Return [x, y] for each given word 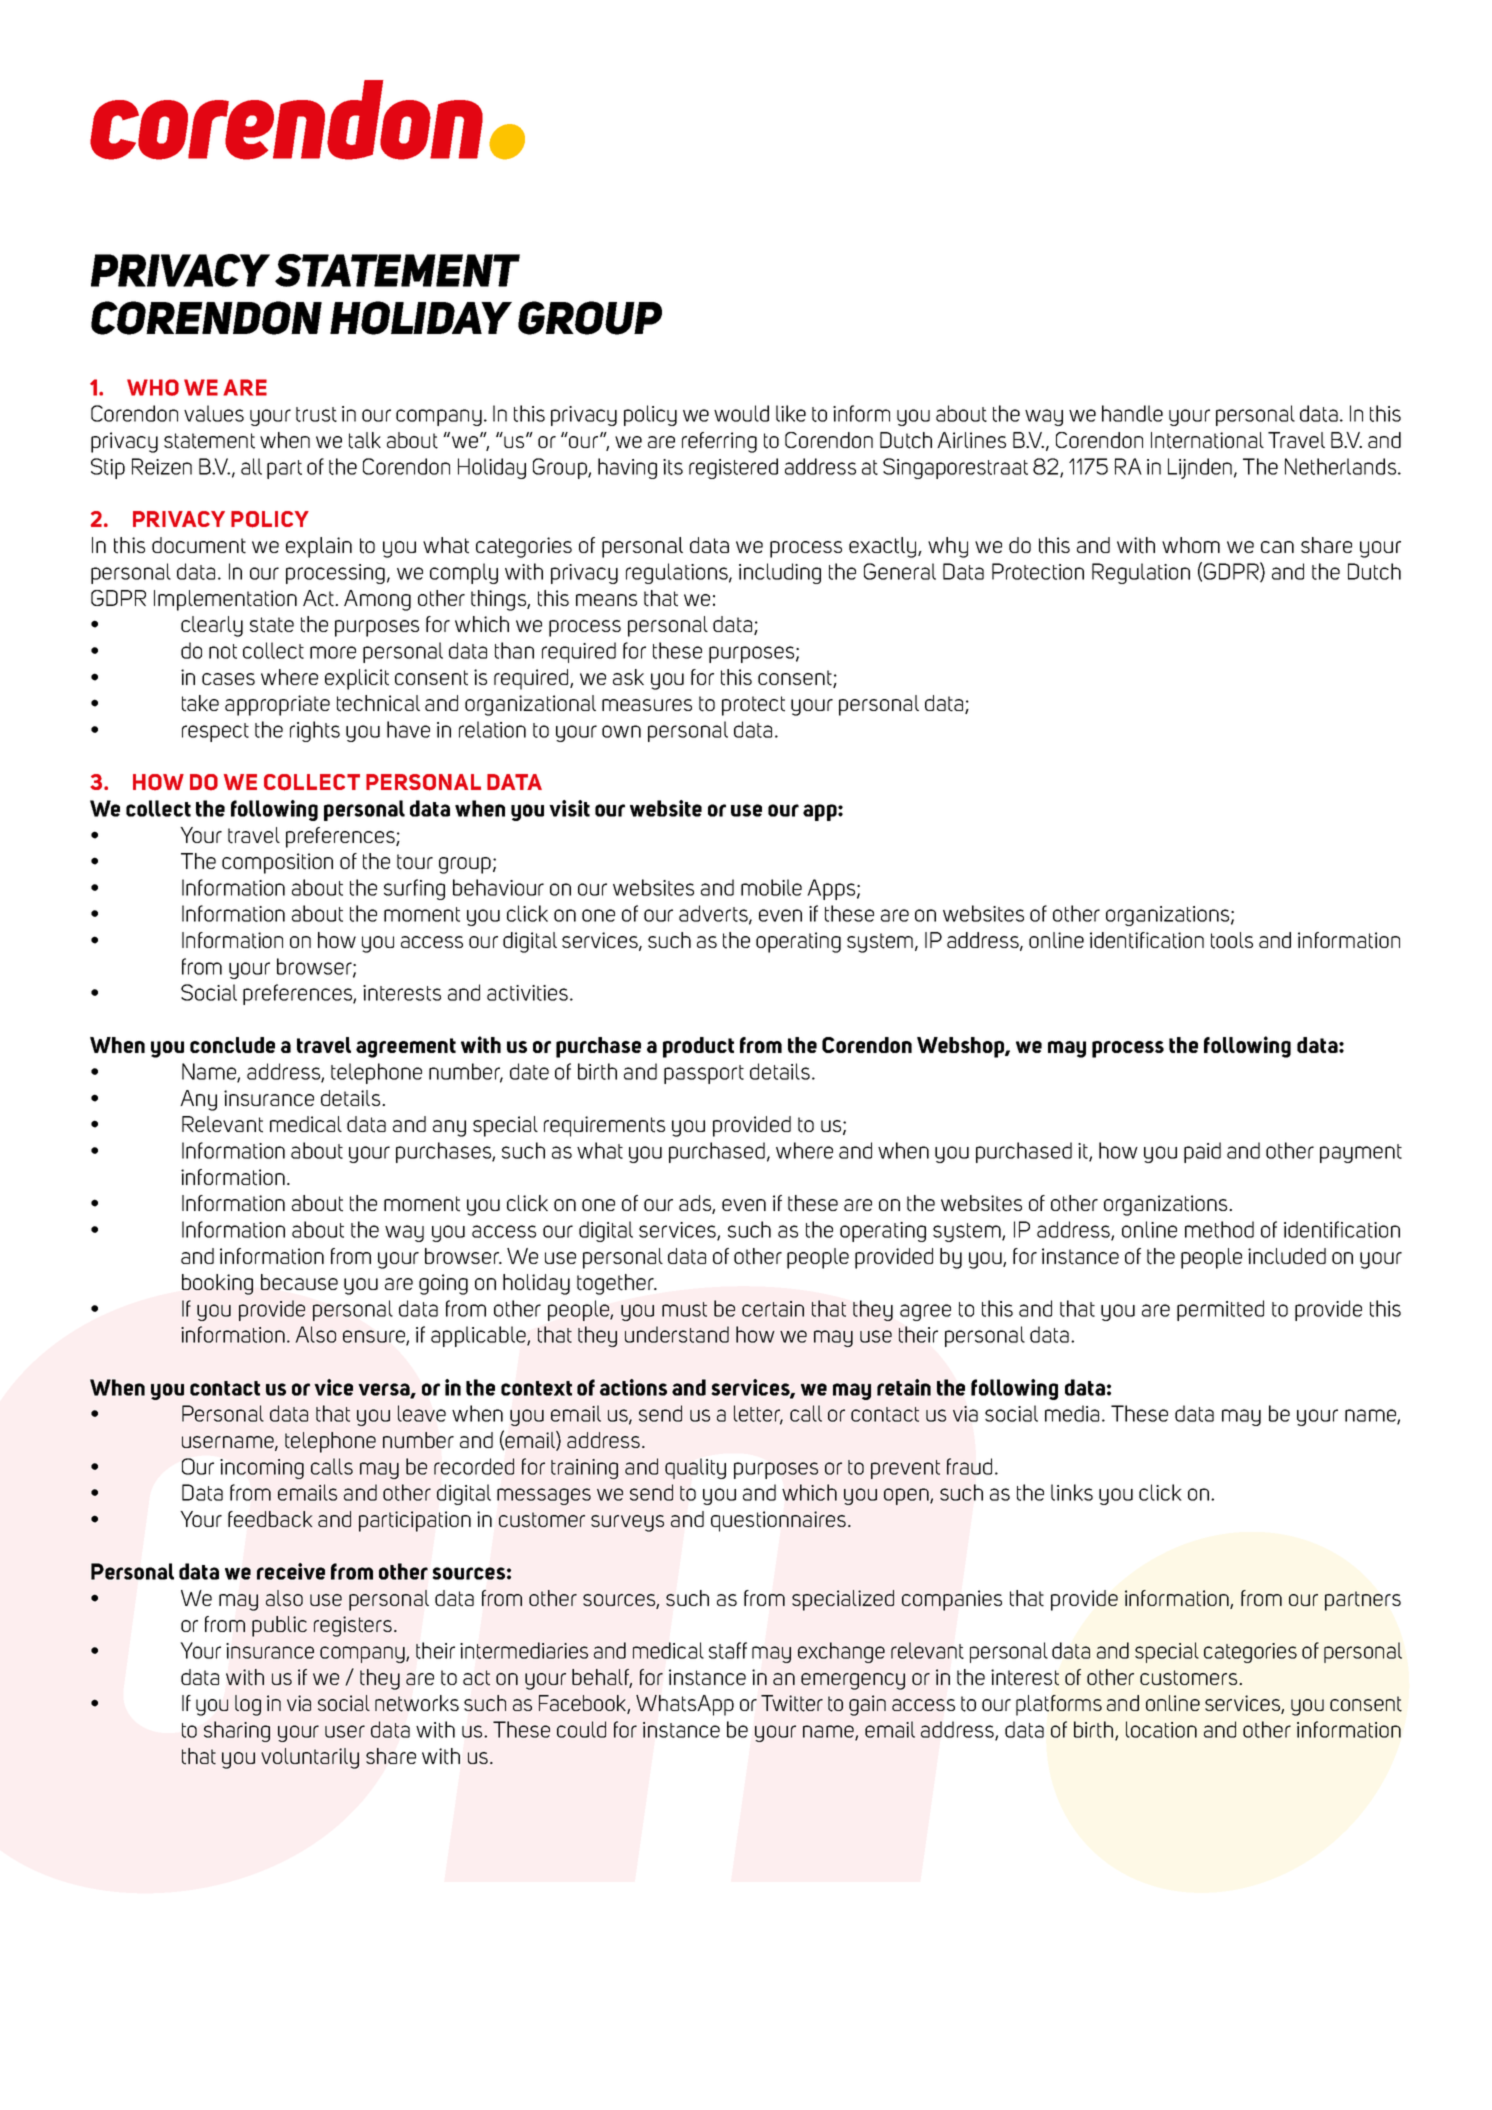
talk [365, 440]
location [1161, 1729]
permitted [1220, 1310]
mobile [771, 887]
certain [773, 1309]
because [299, 1282]
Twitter [792, 1703]
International [1207, 440]
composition [277, 863]
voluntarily [310, 1758]
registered [733, 468]
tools [1232, 940]
